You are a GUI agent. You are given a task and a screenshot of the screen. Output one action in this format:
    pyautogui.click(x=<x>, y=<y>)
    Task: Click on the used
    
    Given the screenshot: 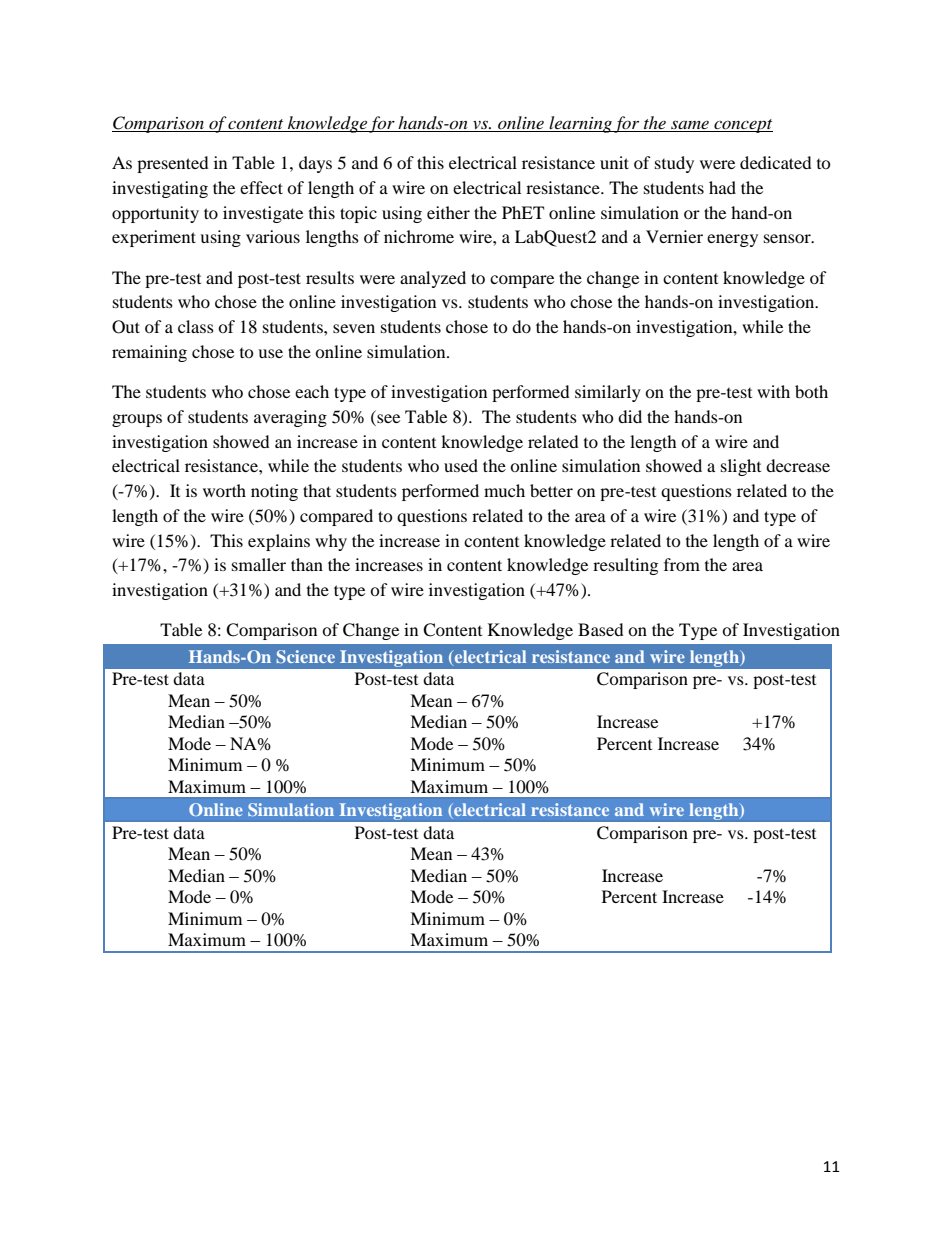 What is the action you would take?
    pyautogui.click(x=461, y=465)
